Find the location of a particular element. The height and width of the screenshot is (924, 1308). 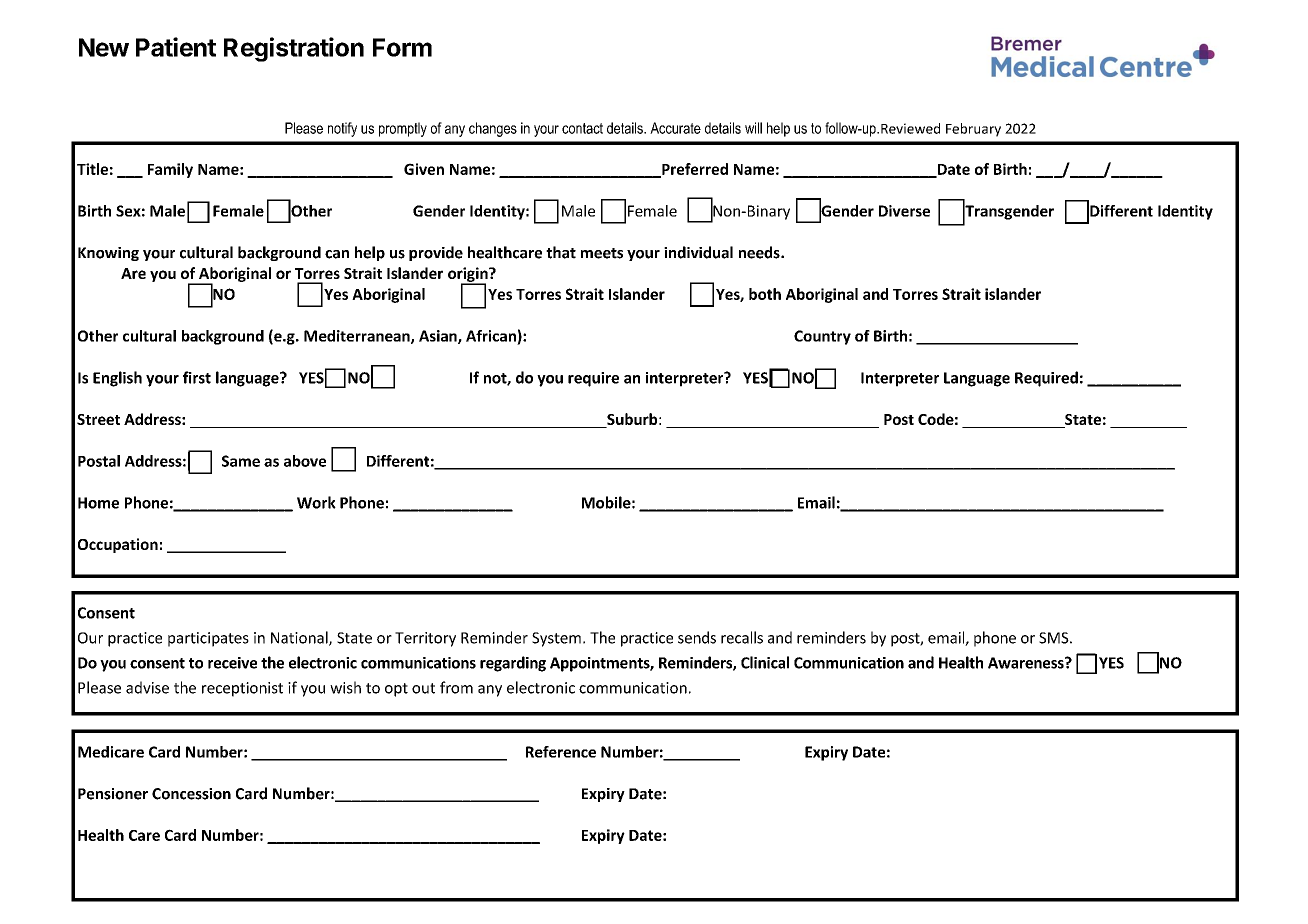

February is located at coordinates (973, 130).
